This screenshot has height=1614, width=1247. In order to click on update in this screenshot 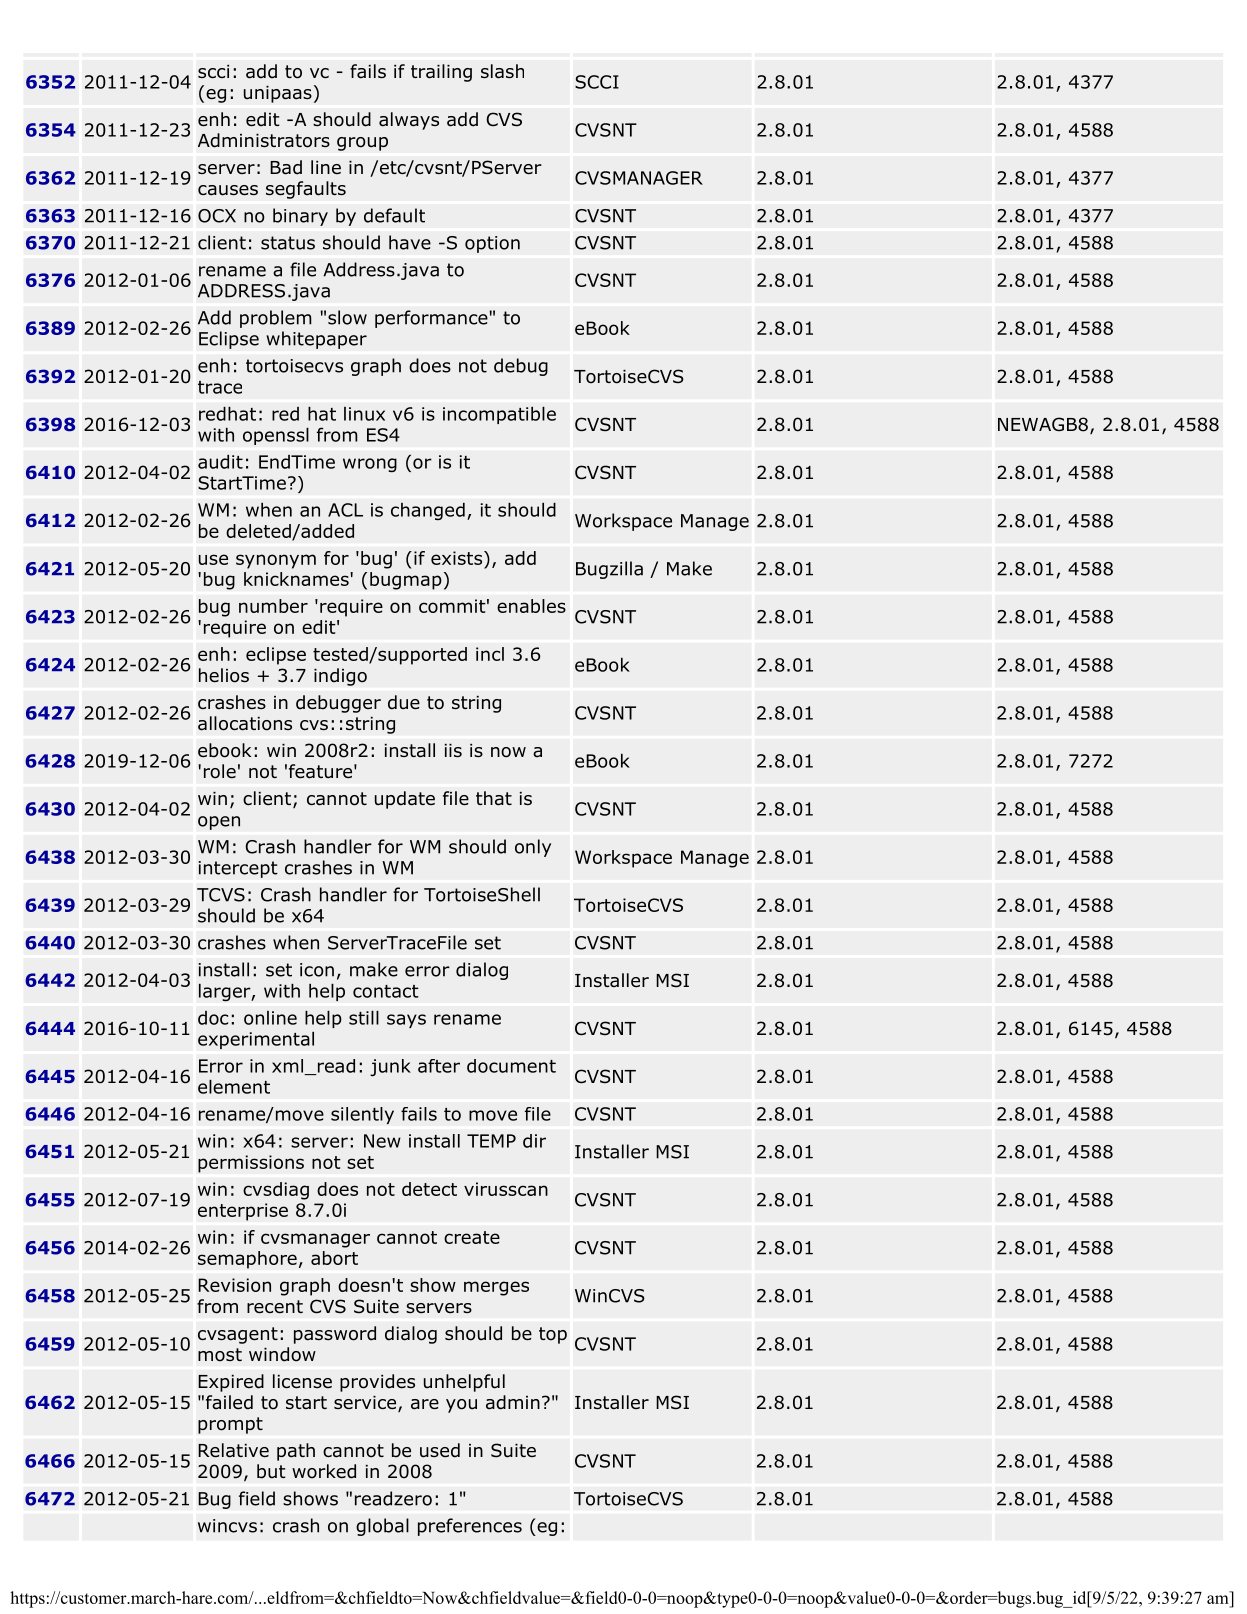, I will do `click(405, 800)`.
